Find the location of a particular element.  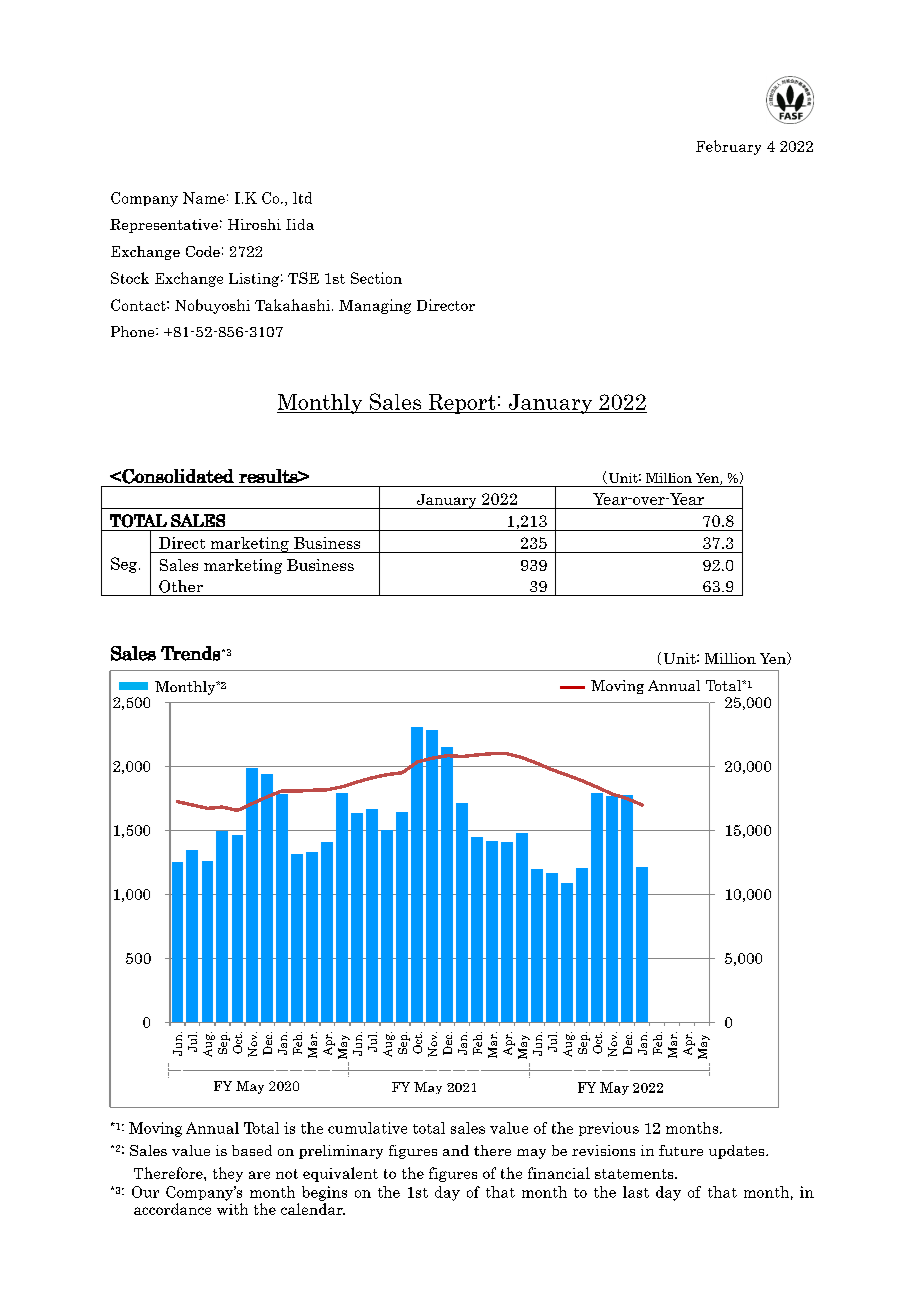

previous is located at coordinates (609, 1129).
